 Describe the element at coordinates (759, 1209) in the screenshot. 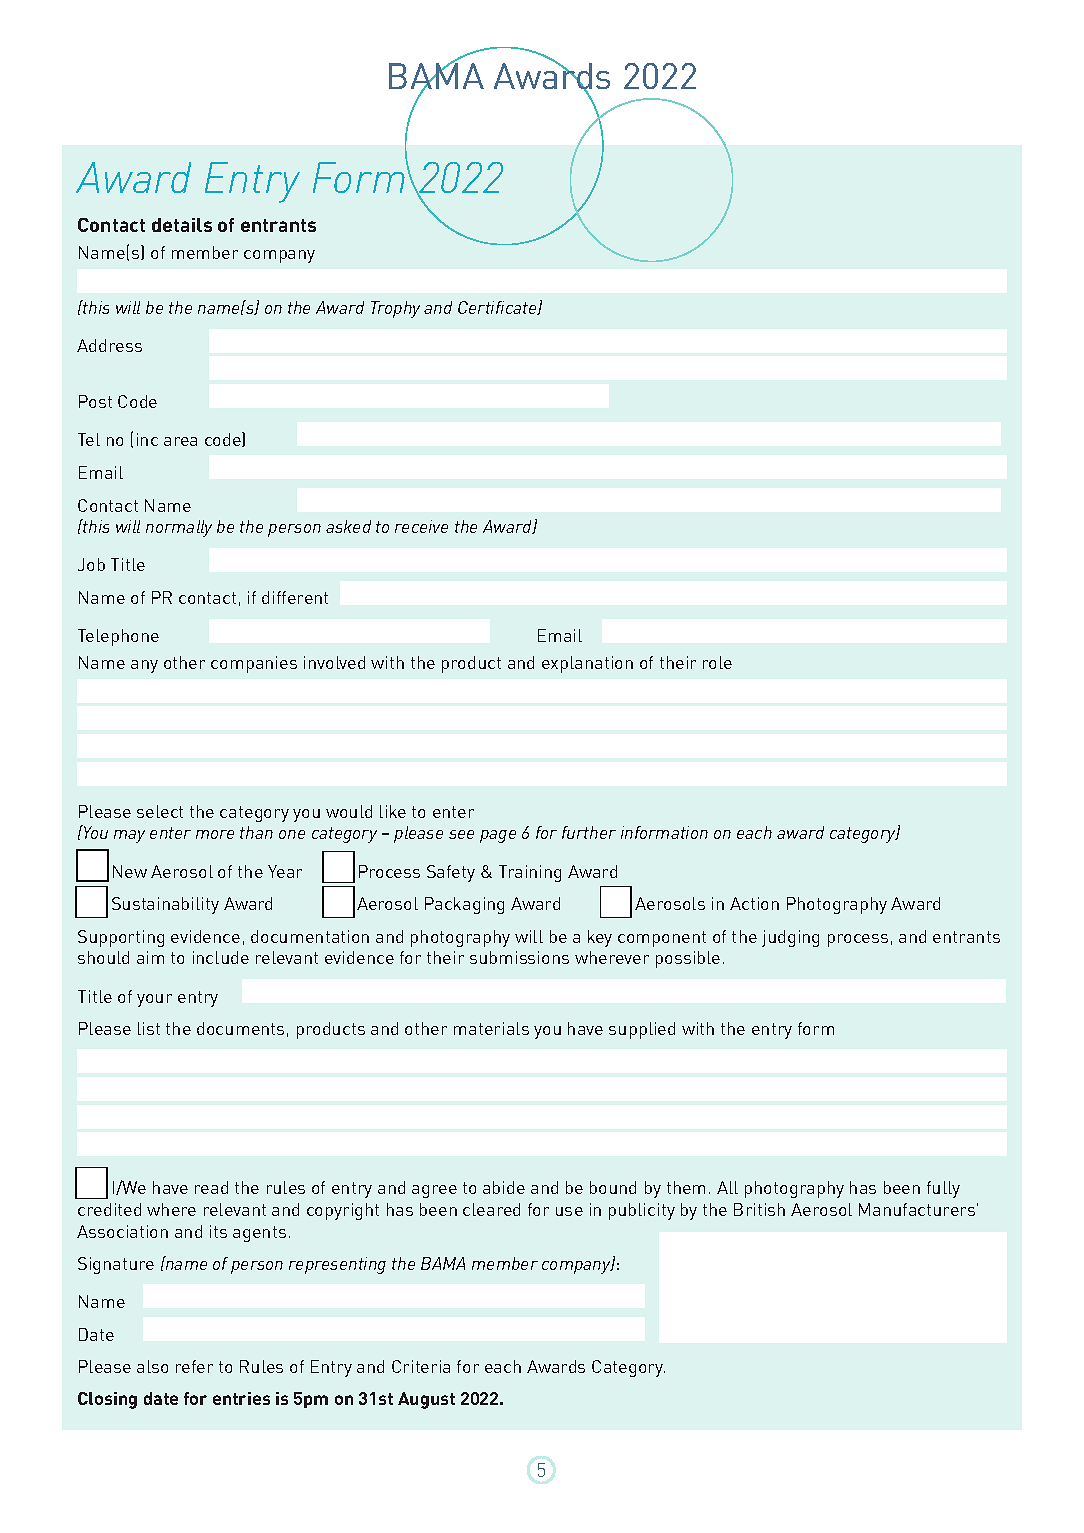

I see `British` at that location.
